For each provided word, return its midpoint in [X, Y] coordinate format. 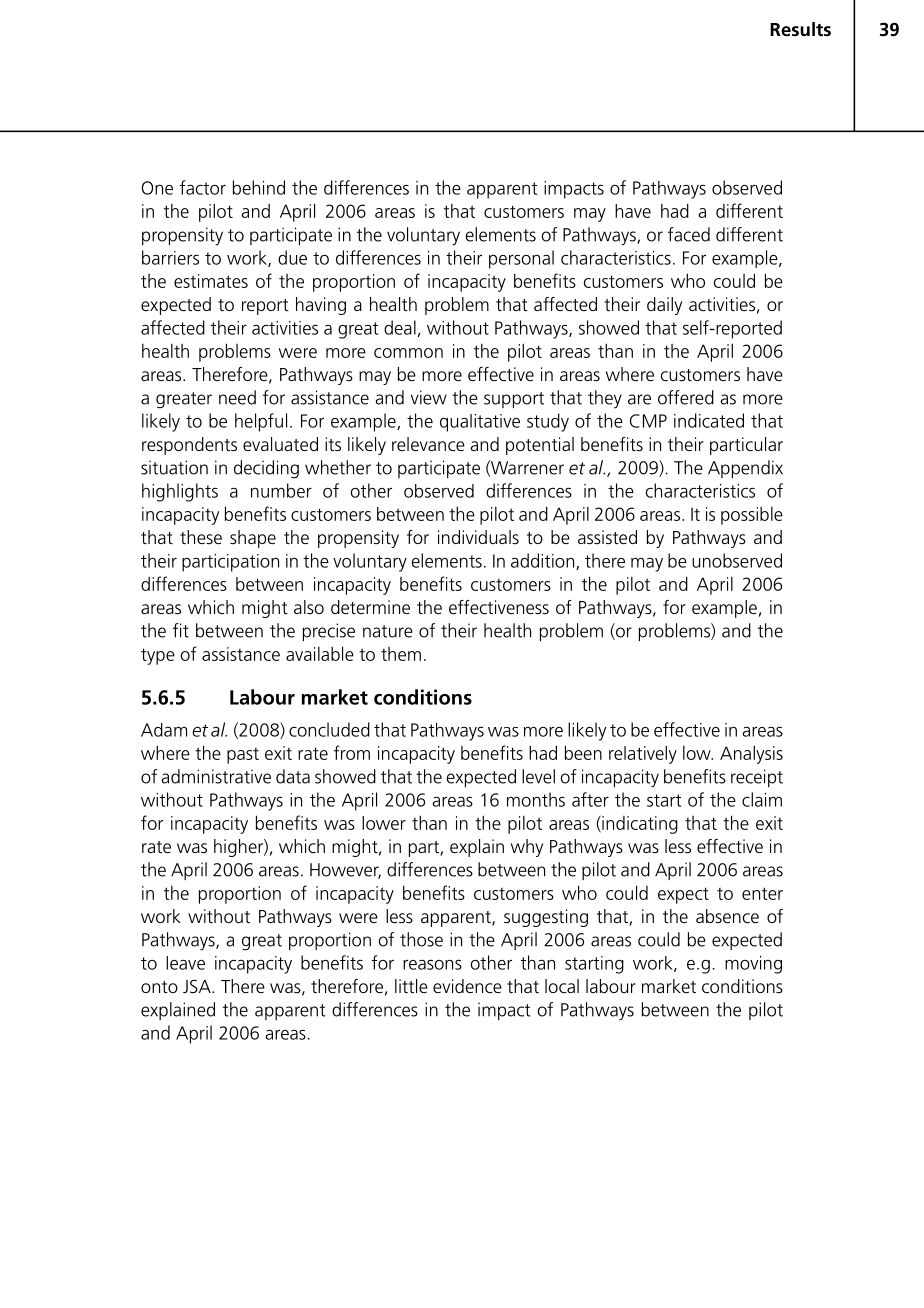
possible [752, 516]
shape [253, 539]
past [243, 756]
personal [521, 259]
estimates [211, 281]
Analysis [751, 754]
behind [259, 187]
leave [185, 963]
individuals [478, 537]
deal [400, 327]
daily [664, 306]
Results [800, 29]
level [538, 776]
